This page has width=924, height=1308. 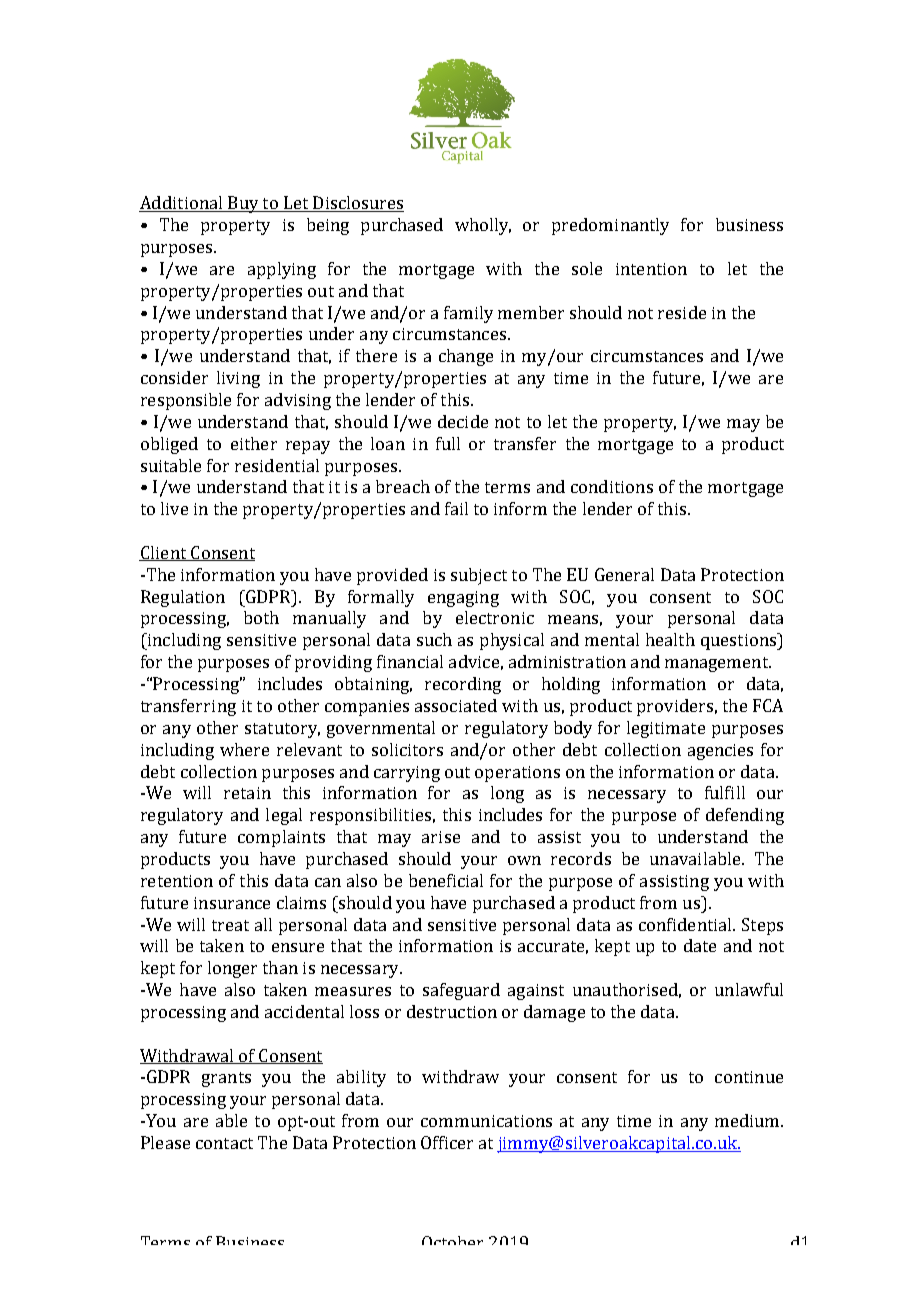 What do you see at coordinates (224, 1143) in the page?
I see `contact` at bounding box center [224, 1143].
